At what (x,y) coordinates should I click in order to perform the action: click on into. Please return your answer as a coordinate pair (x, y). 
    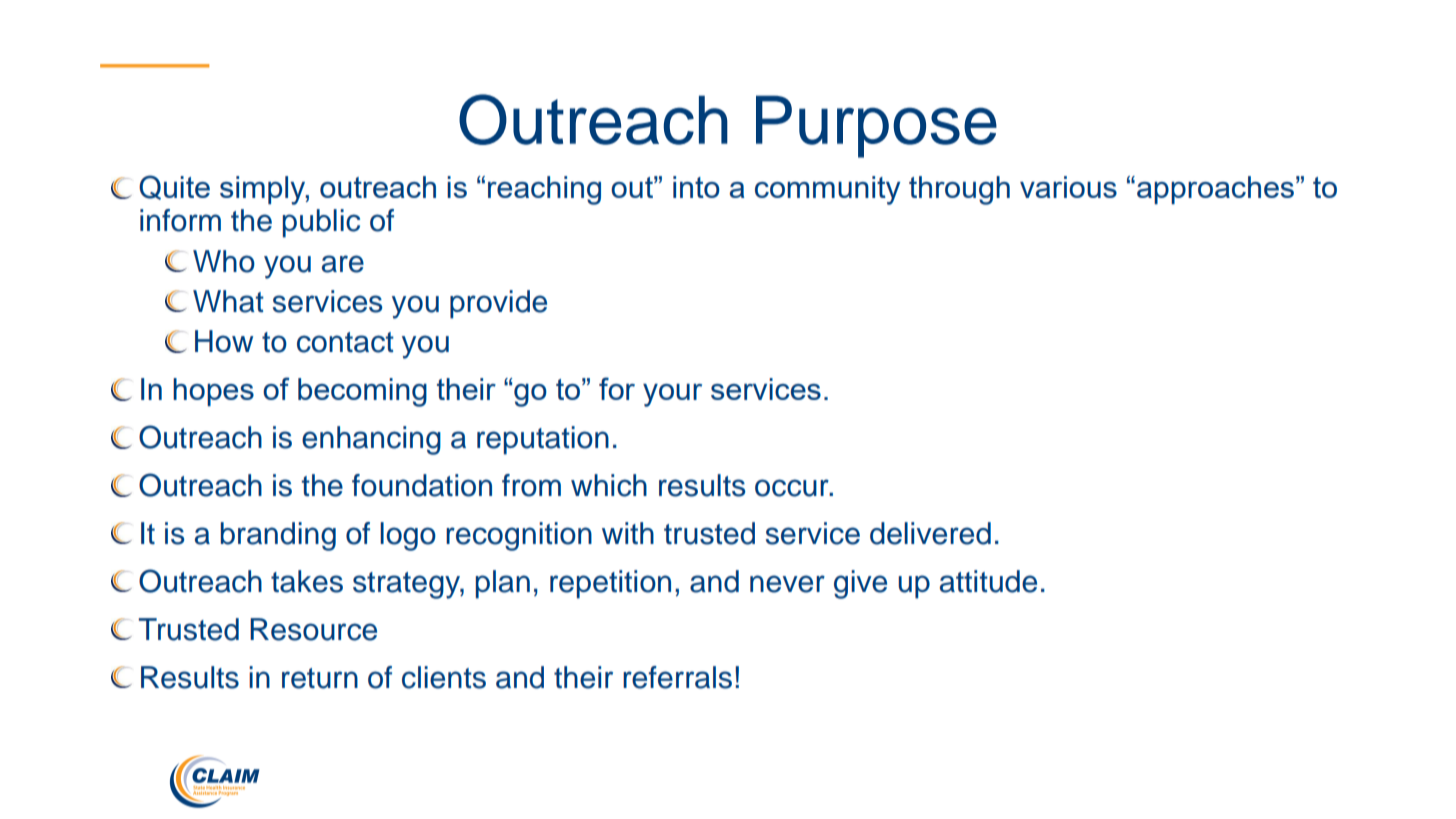
    Looking at the image, I should click on (696, 187).
